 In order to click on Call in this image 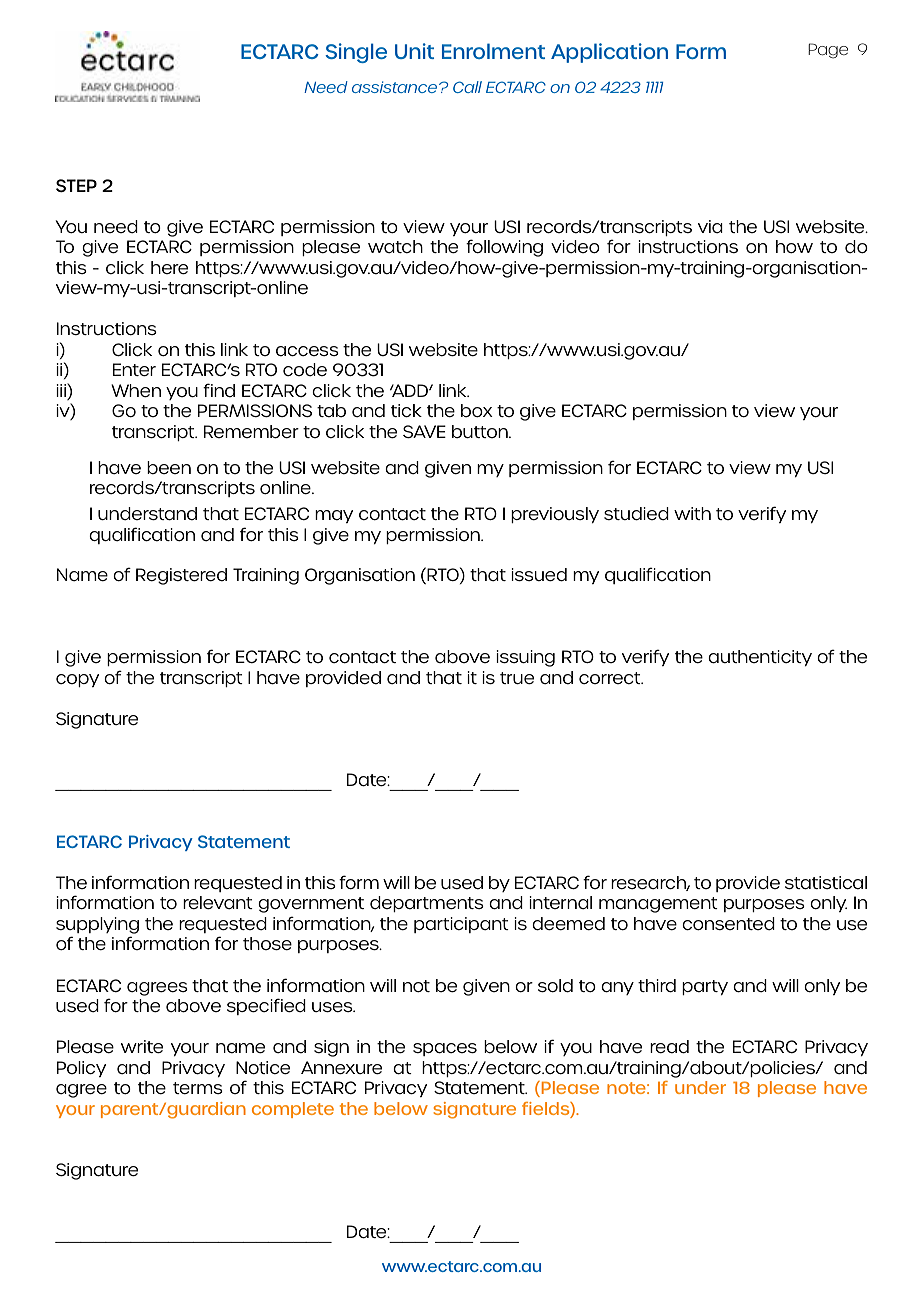, I will do `click(467, 87)`.
